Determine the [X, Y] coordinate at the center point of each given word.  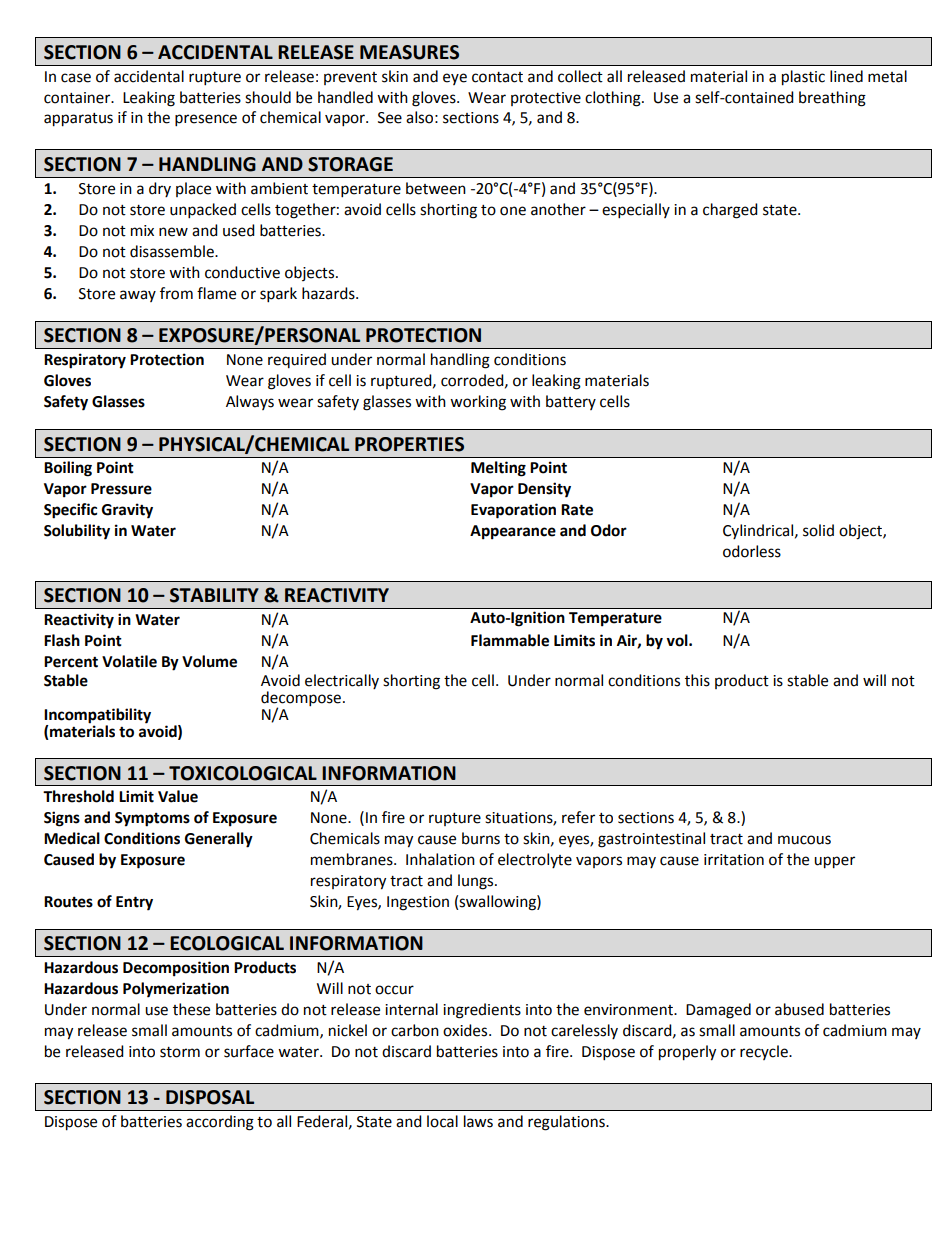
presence [206, 120]
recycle [765, 1052]
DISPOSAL [210, 1097]
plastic [803, 78]
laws [478, 1121]
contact [497, 77]
